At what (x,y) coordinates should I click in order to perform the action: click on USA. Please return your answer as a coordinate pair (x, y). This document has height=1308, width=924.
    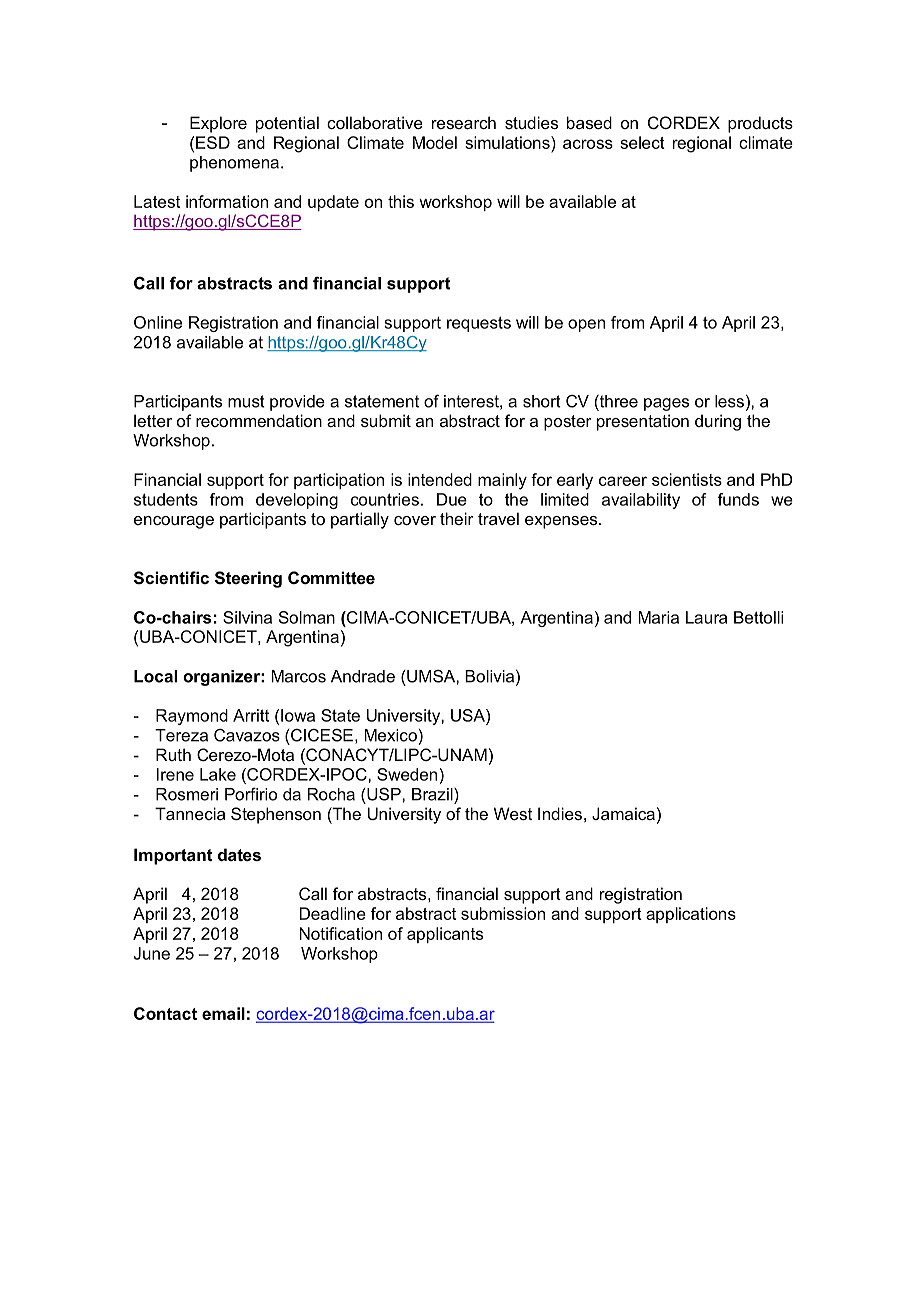
    Looking at the image, I should click on (469, 715).
